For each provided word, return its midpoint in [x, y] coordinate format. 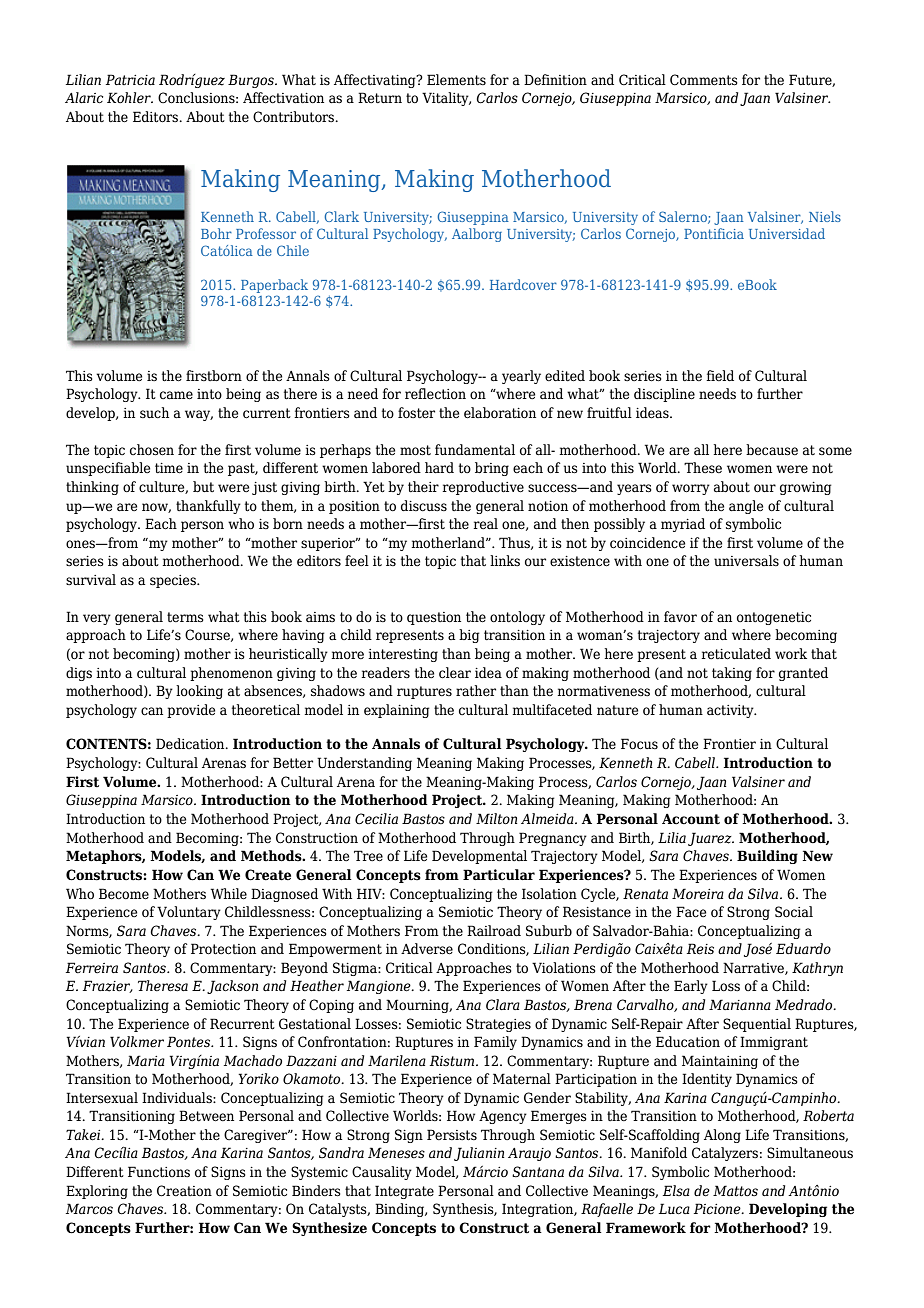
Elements [456, 80]
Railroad [494, 930]
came [176, 395]
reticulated [736, 654]
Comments [704, 80]
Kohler [130, 98]
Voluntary [189, 913]
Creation [184, 1191]
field [720, 375]
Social [794, 912]
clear [455, 673]
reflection [435, 394]
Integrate [404, 1192]
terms [185, 617]
